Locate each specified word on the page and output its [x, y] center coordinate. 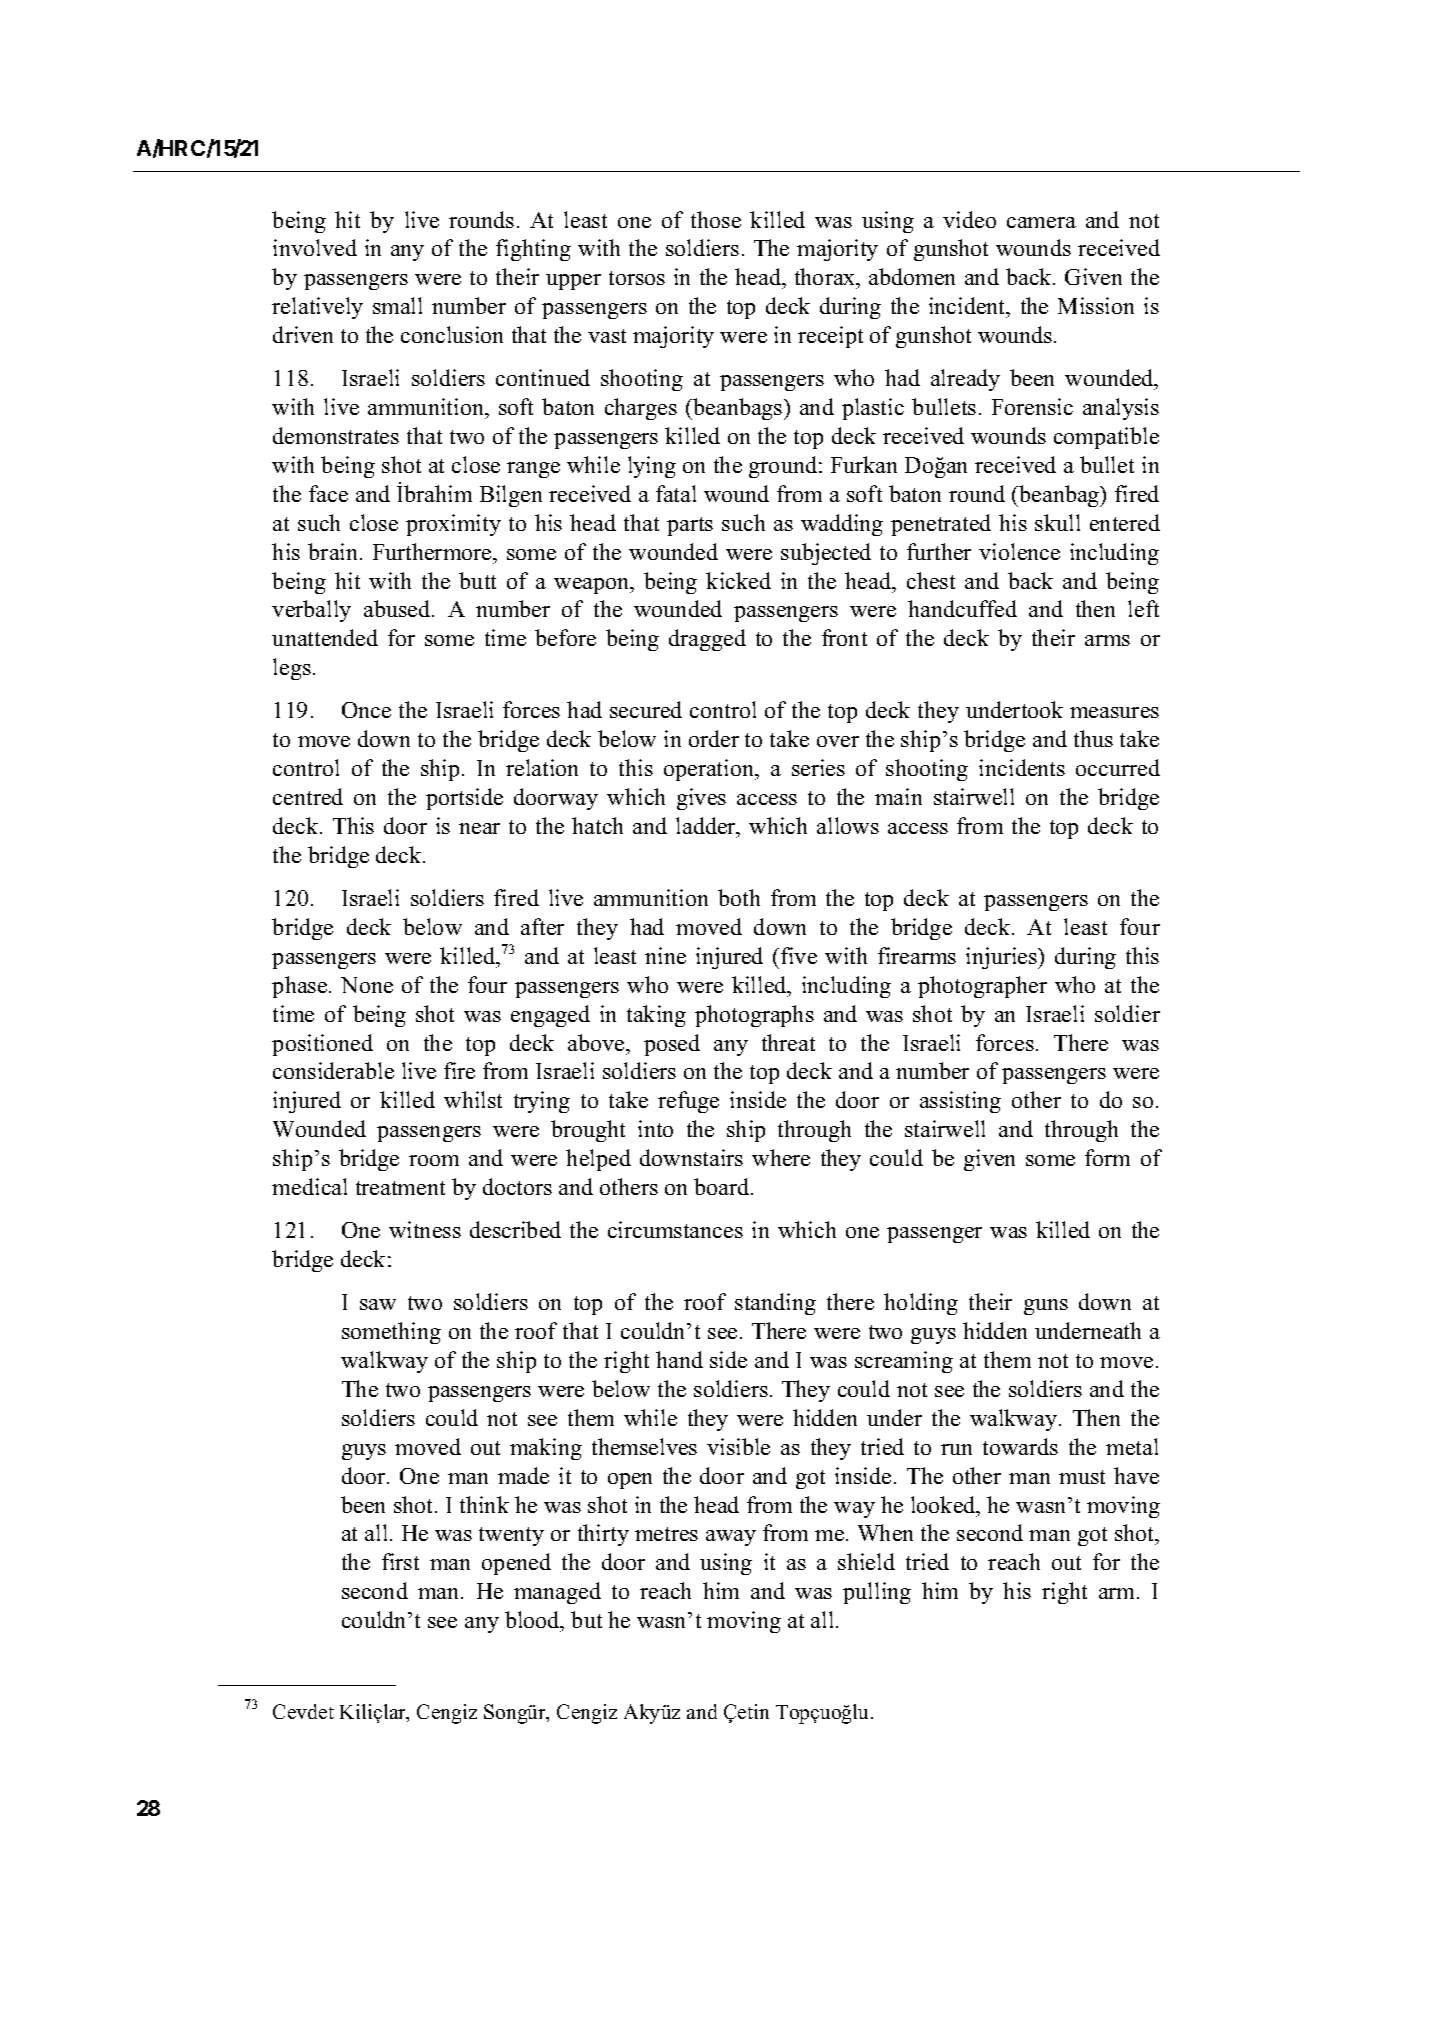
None [367, 985]
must [1082, 1477]
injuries [1003, 958]
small [397, 305]
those [716, 219]
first [400, 1561]
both [739, 897]
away [731, 1538]
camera [1041, 222]
